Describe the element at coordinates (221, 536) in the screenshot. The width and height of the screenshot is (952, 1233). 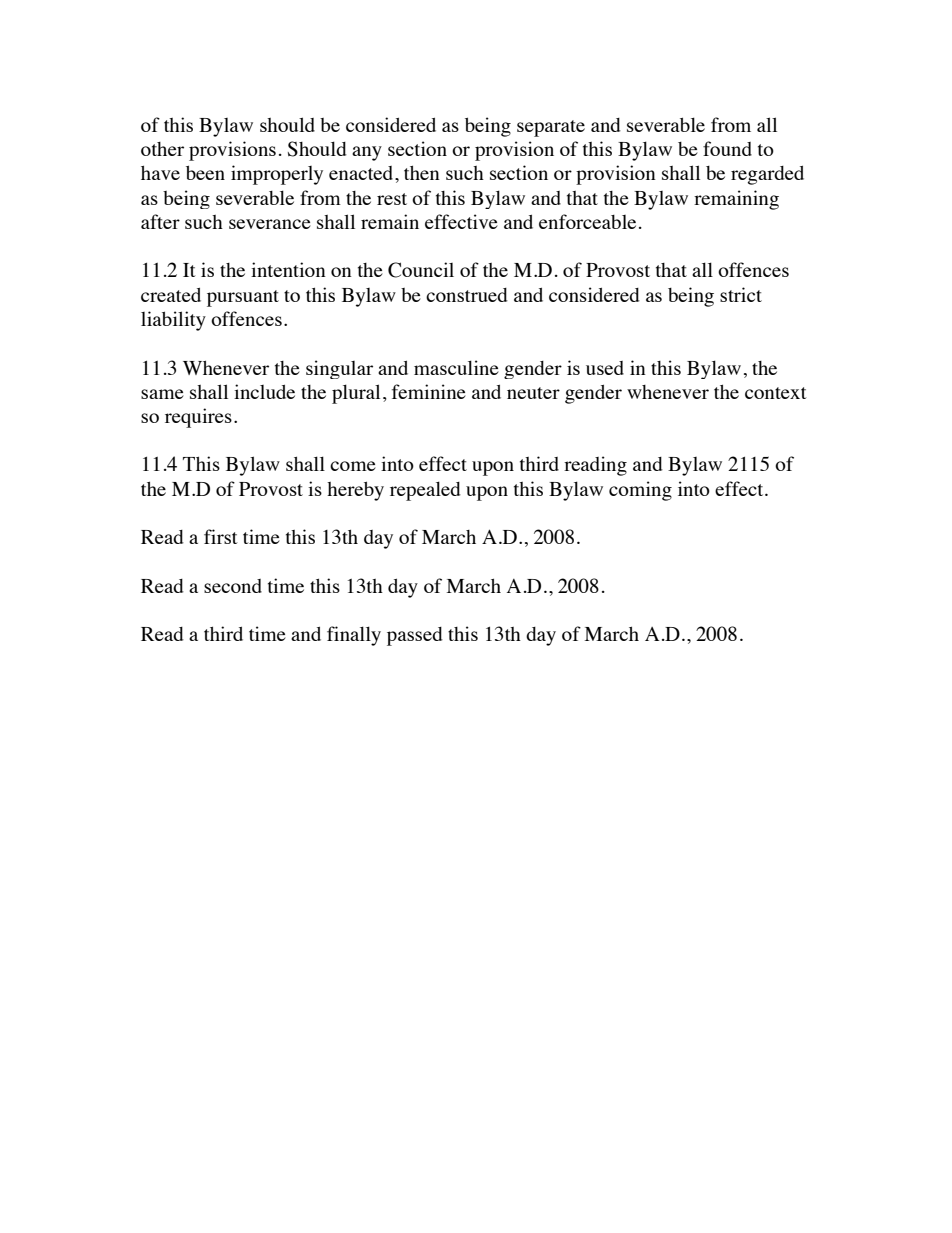
I see `first` at that location.
